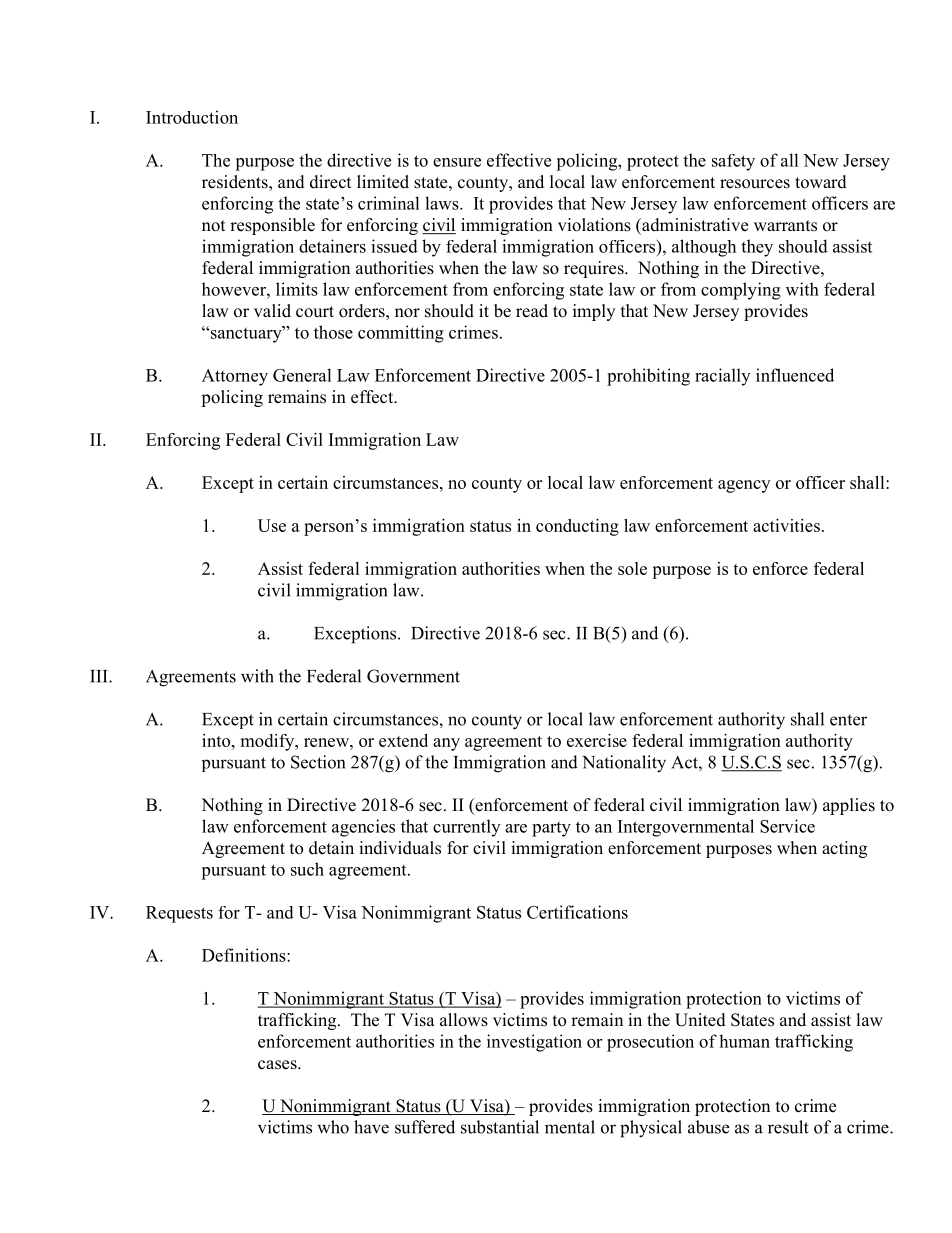  I want to click on Certifications, so click(577, 912).
